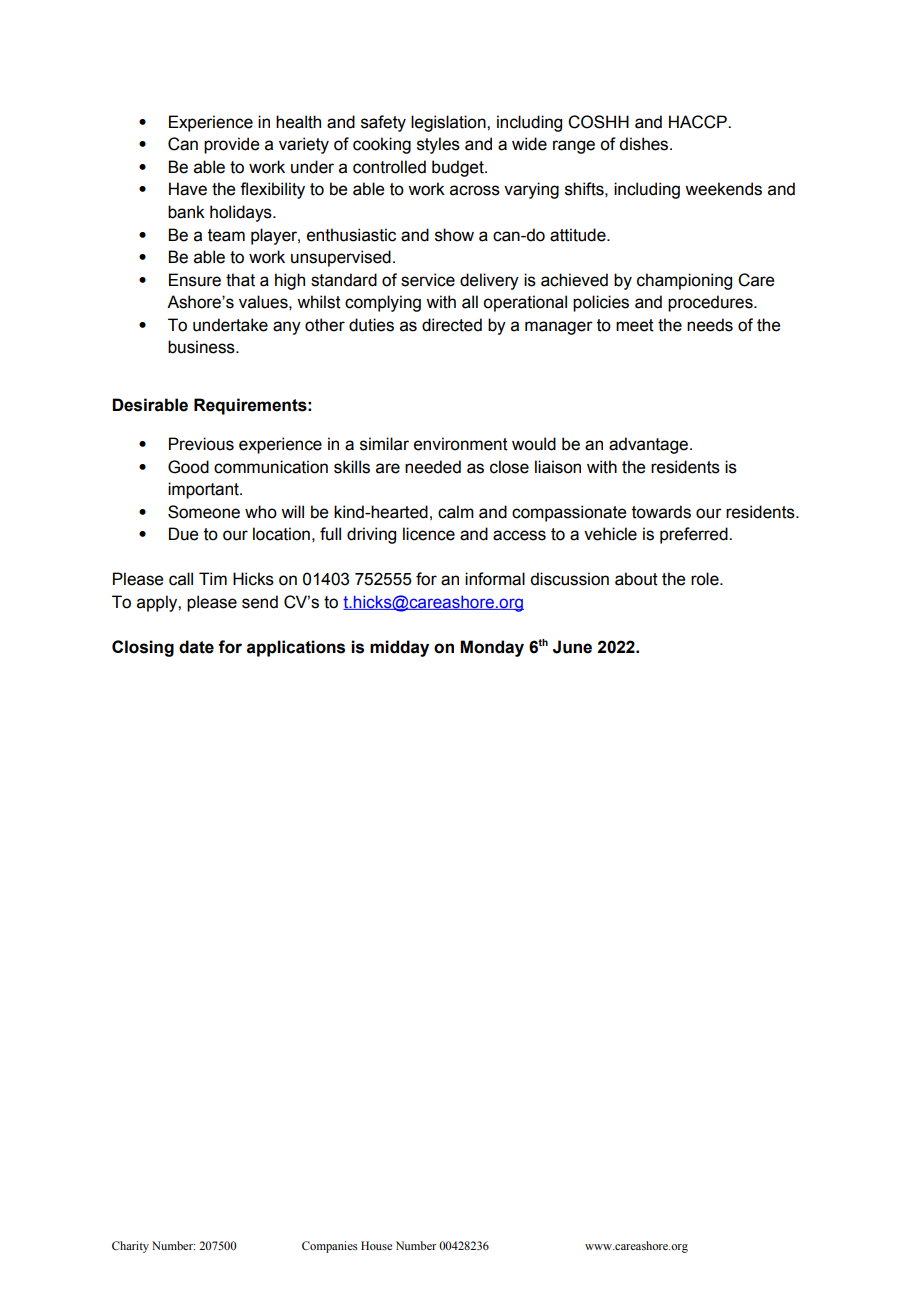 This screenshot has height=1308, width=924. What do you see at coordinates (130, 1247) in the screenshot?
I see `Charity` at bounding box center [130, 1247].
